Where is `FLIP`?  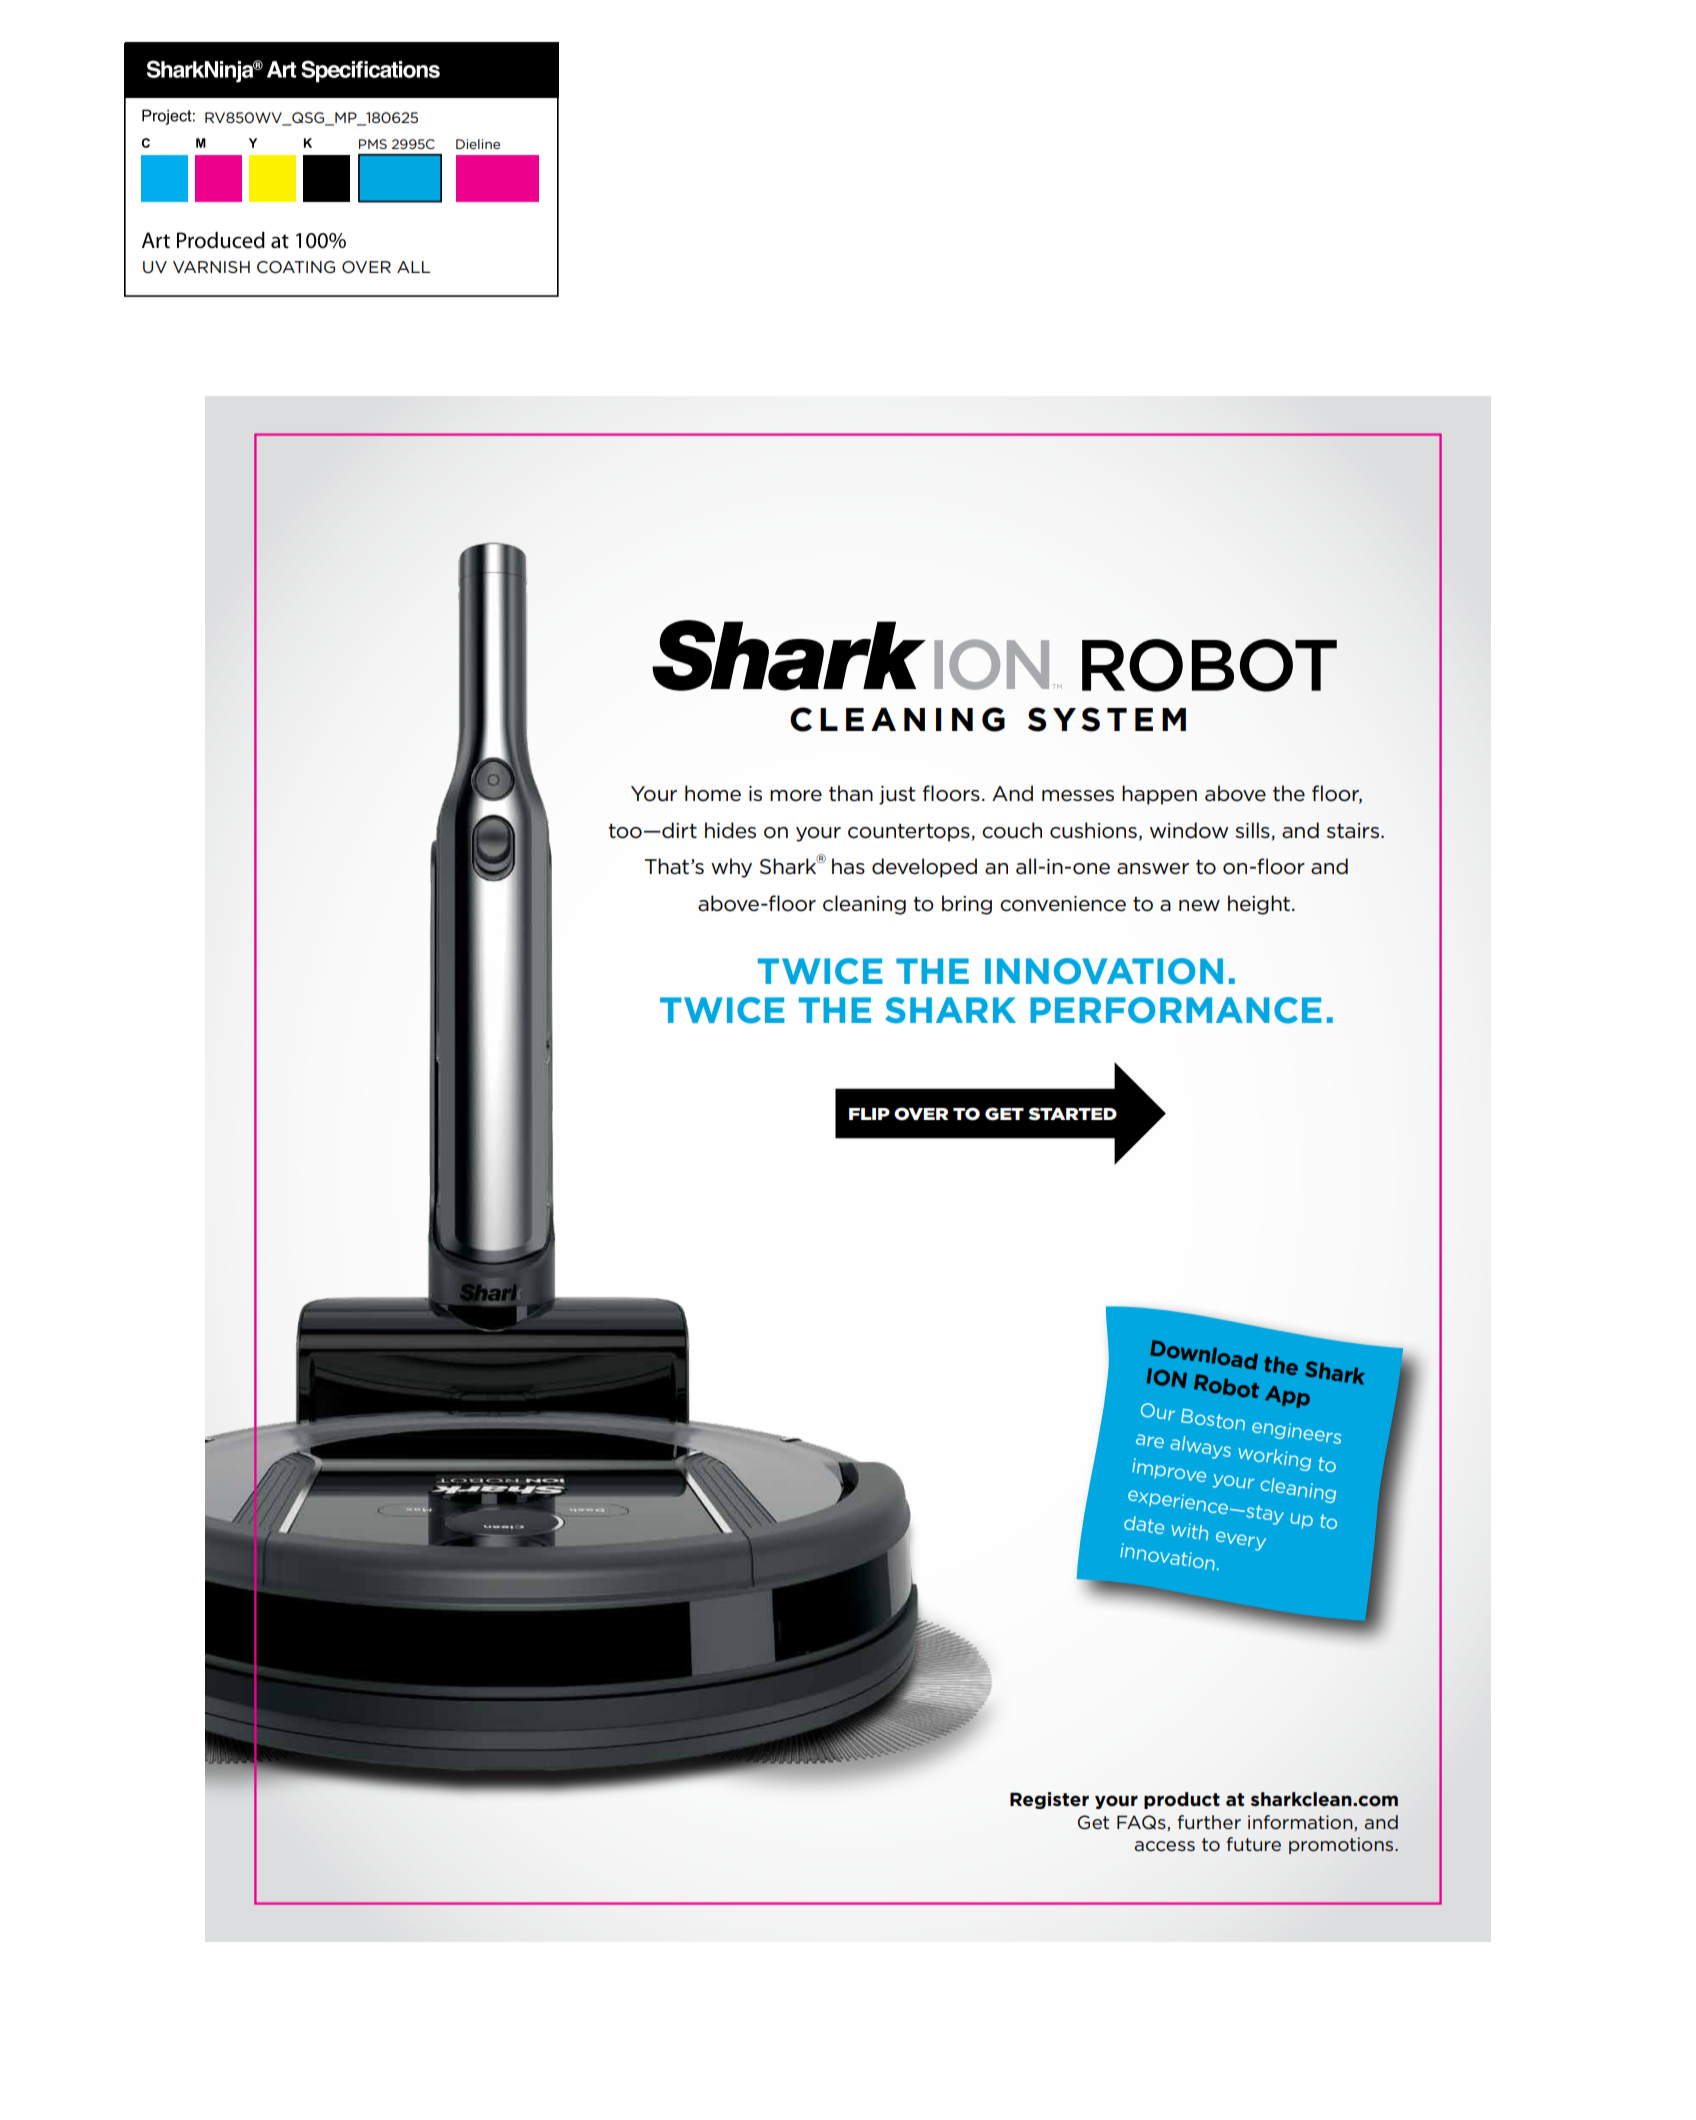
FLIP is located at coordinates (869, 1114).
